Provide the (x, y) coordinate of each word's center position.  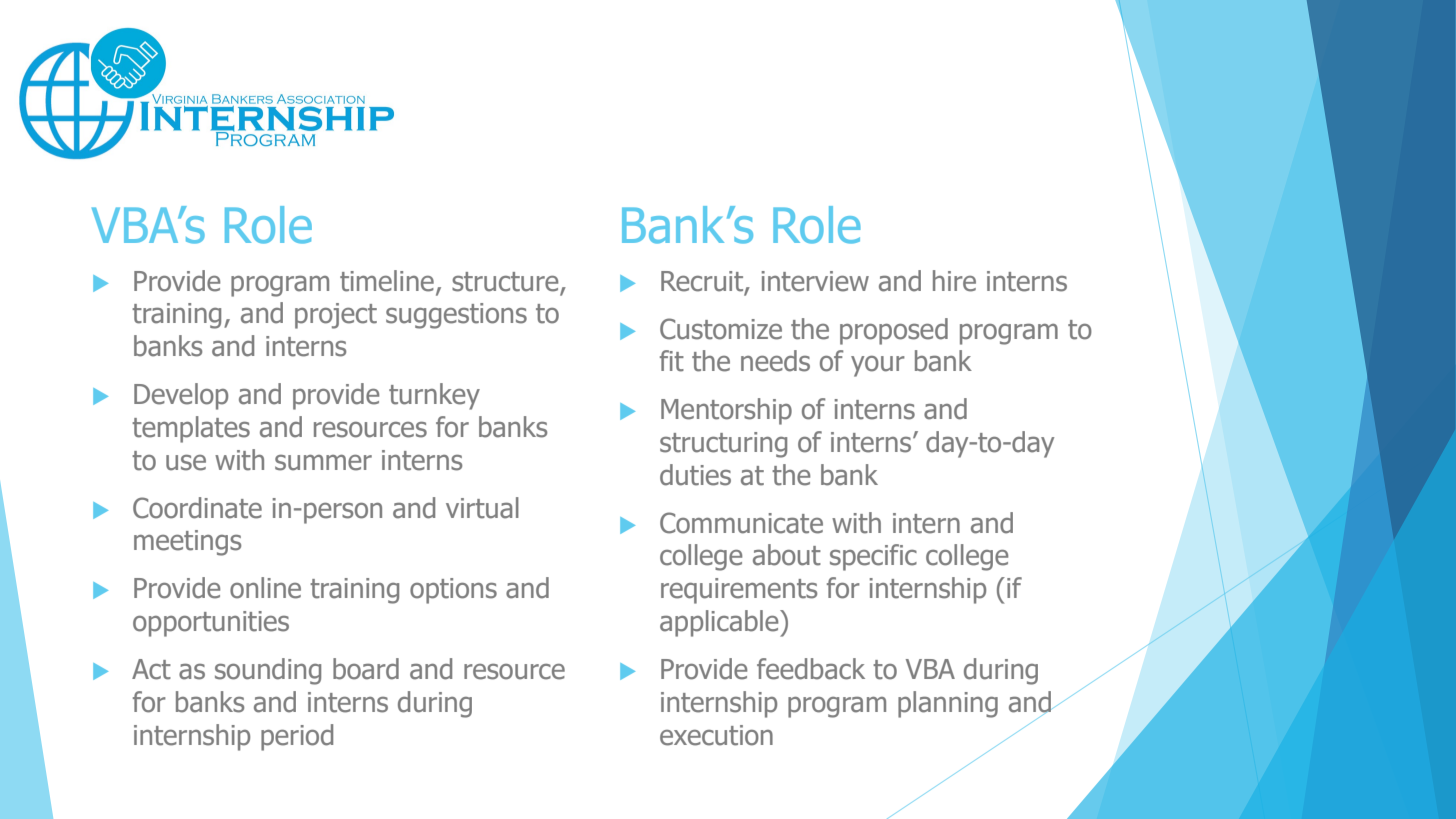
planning (948, 704)
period (297, 737)
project (336, 316)
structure (505, 282)
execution (716, 735)
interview (815, 281)
